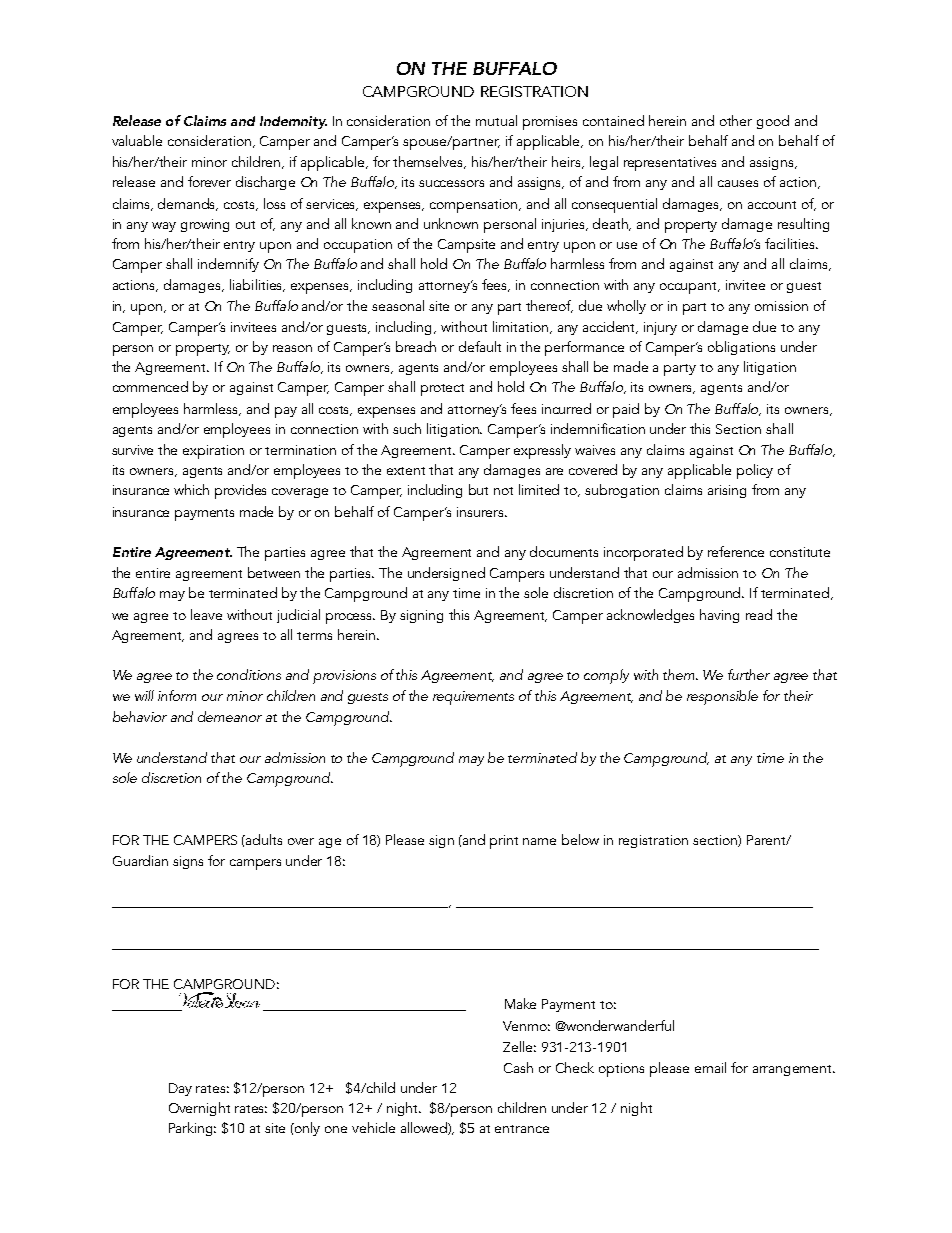 This screenshot has width=952, height=1233. I want to click on forever, so click(209, 181).
